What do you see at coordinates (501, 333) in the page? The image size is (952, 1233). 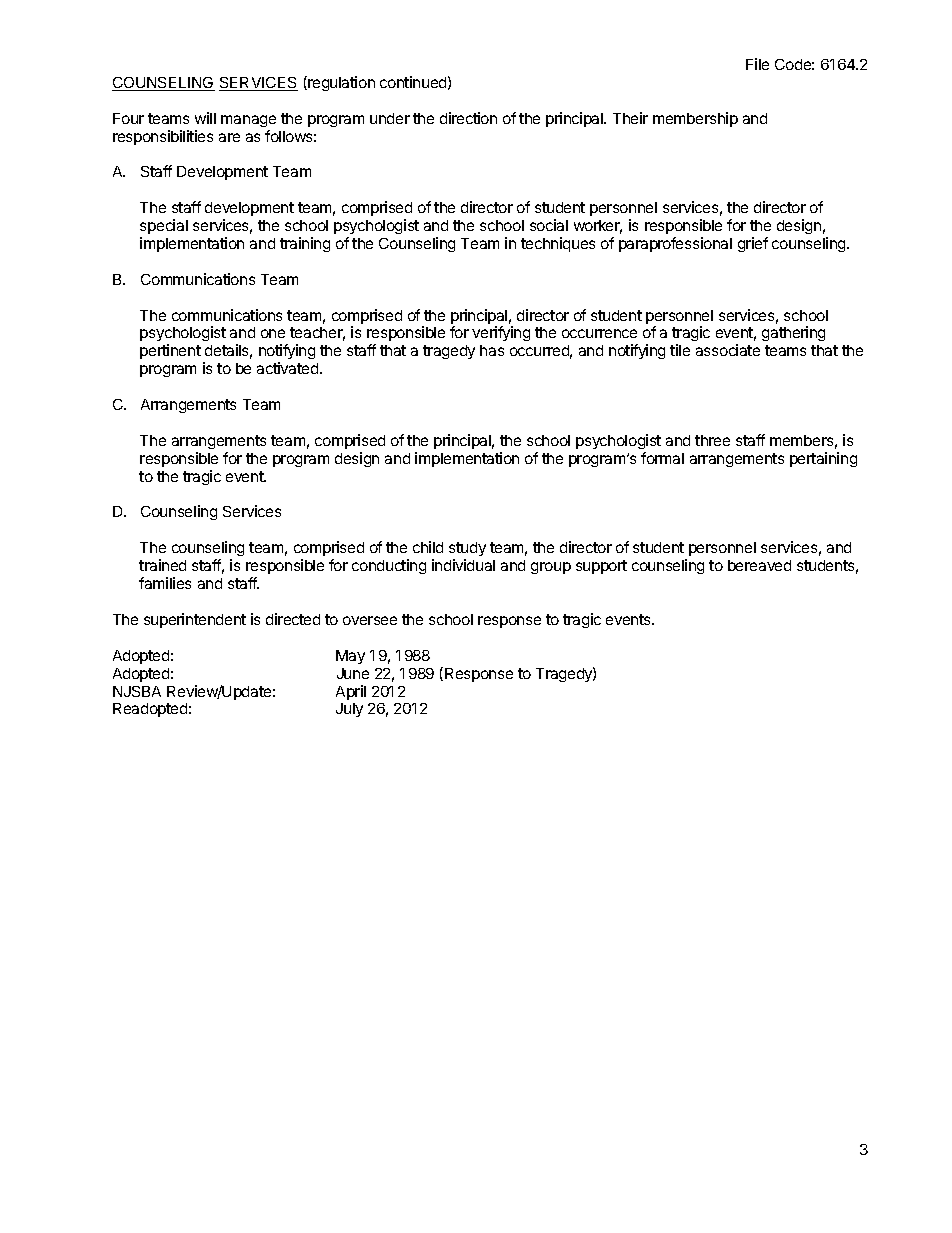 I see `verifying` at bounding box center [501, 333].
